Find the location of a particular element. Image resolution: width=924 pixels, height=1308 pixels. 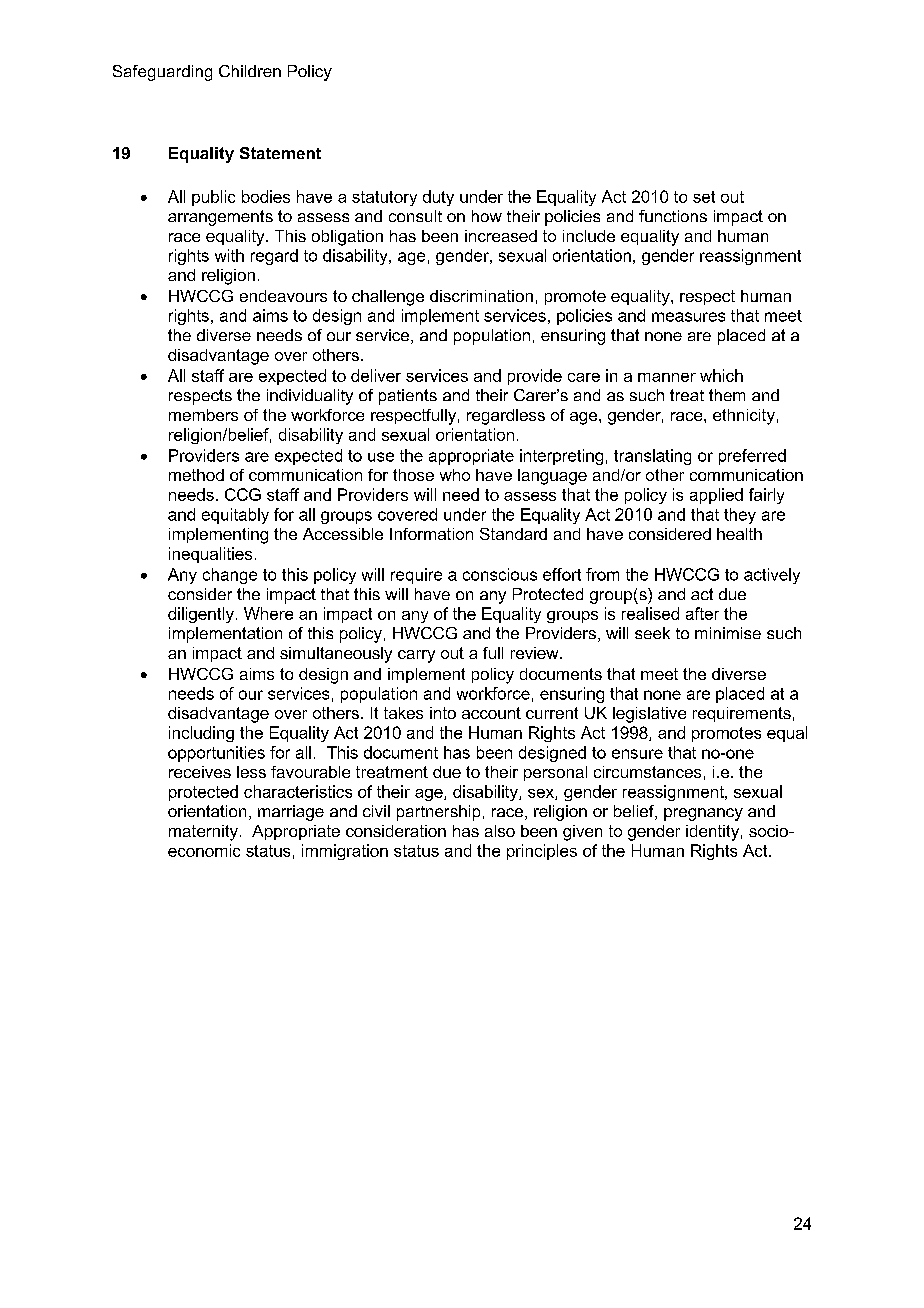

measures is located at coordinates (688, 317).
